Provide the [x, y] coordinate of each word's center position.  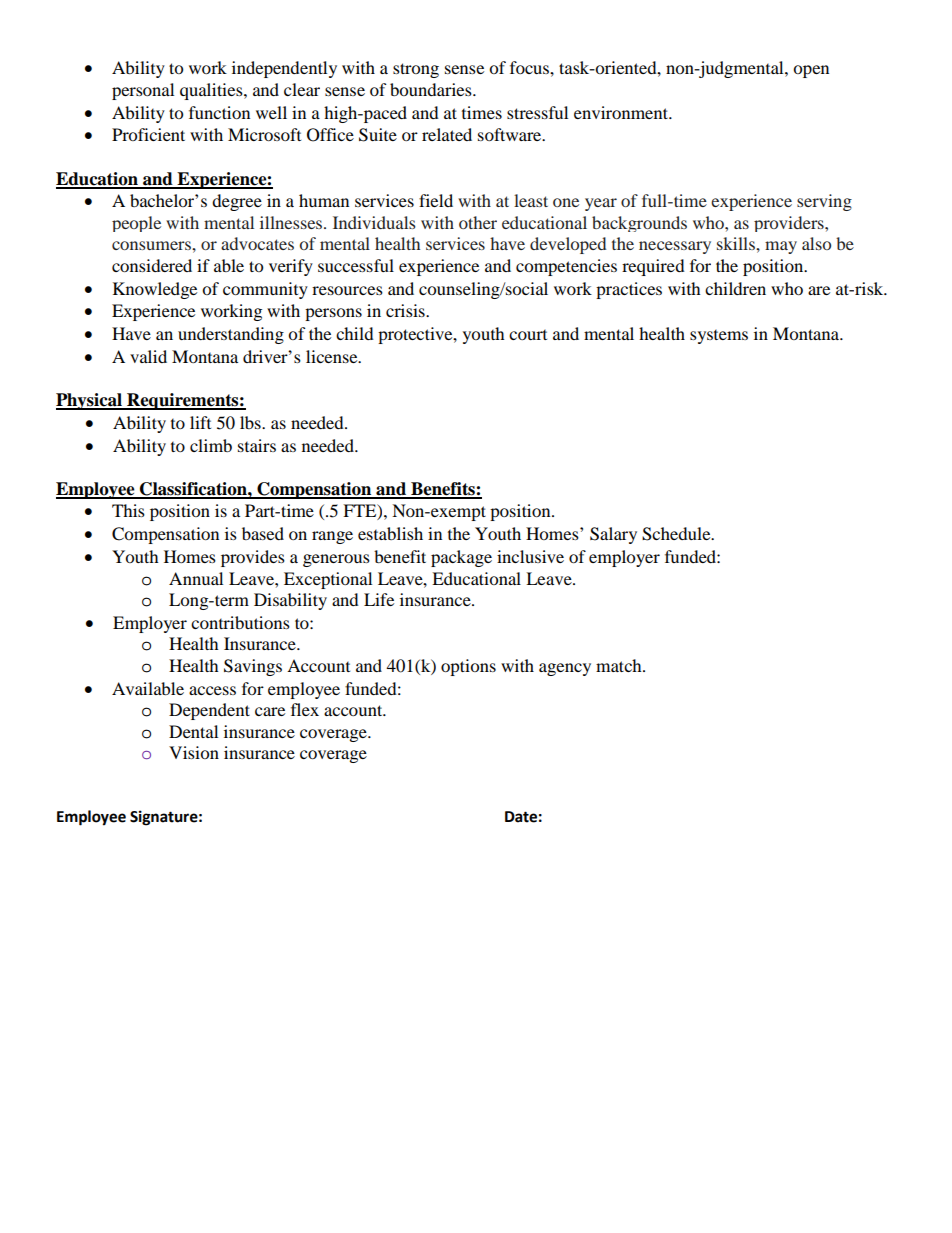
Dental [193, 731]
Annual [196, 578]
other [478, 222]
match [620, 665]
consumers [152, 245]
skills [737, 243]
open [811, 71]
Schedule [677, 534]
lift [200, 422]
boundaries [432, 89]
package [461, 558]
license [333, 356]
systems [719, 337]
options [468, 667]
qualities [212, 91]
